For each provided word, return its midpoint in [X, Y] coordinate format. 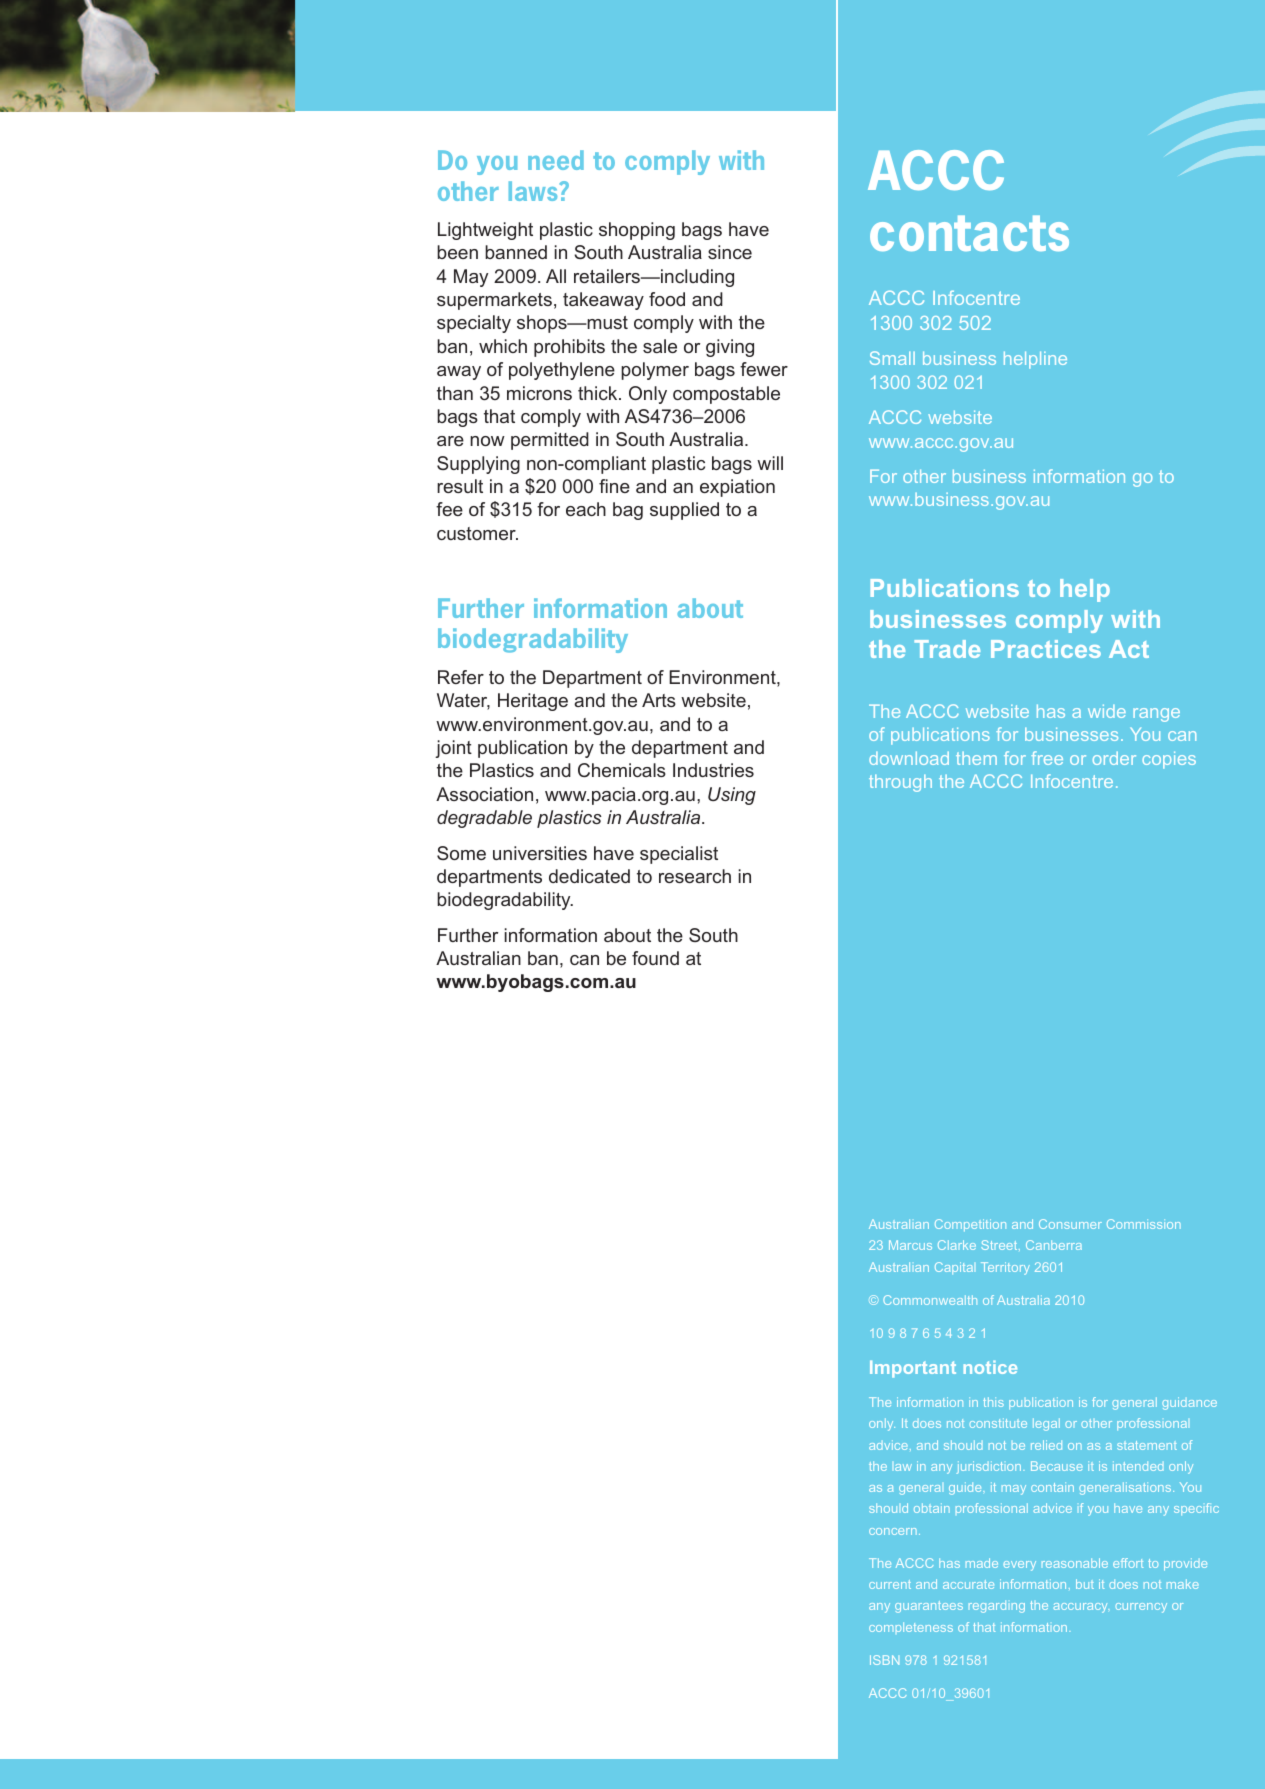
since [730, 252]
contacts [969, 233]
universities [540, 853]
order [1114, 758]
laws [534, 191]
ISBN [884, 1660]
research [695, 876]
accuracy [1081, 1608]
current [890, 1584]
